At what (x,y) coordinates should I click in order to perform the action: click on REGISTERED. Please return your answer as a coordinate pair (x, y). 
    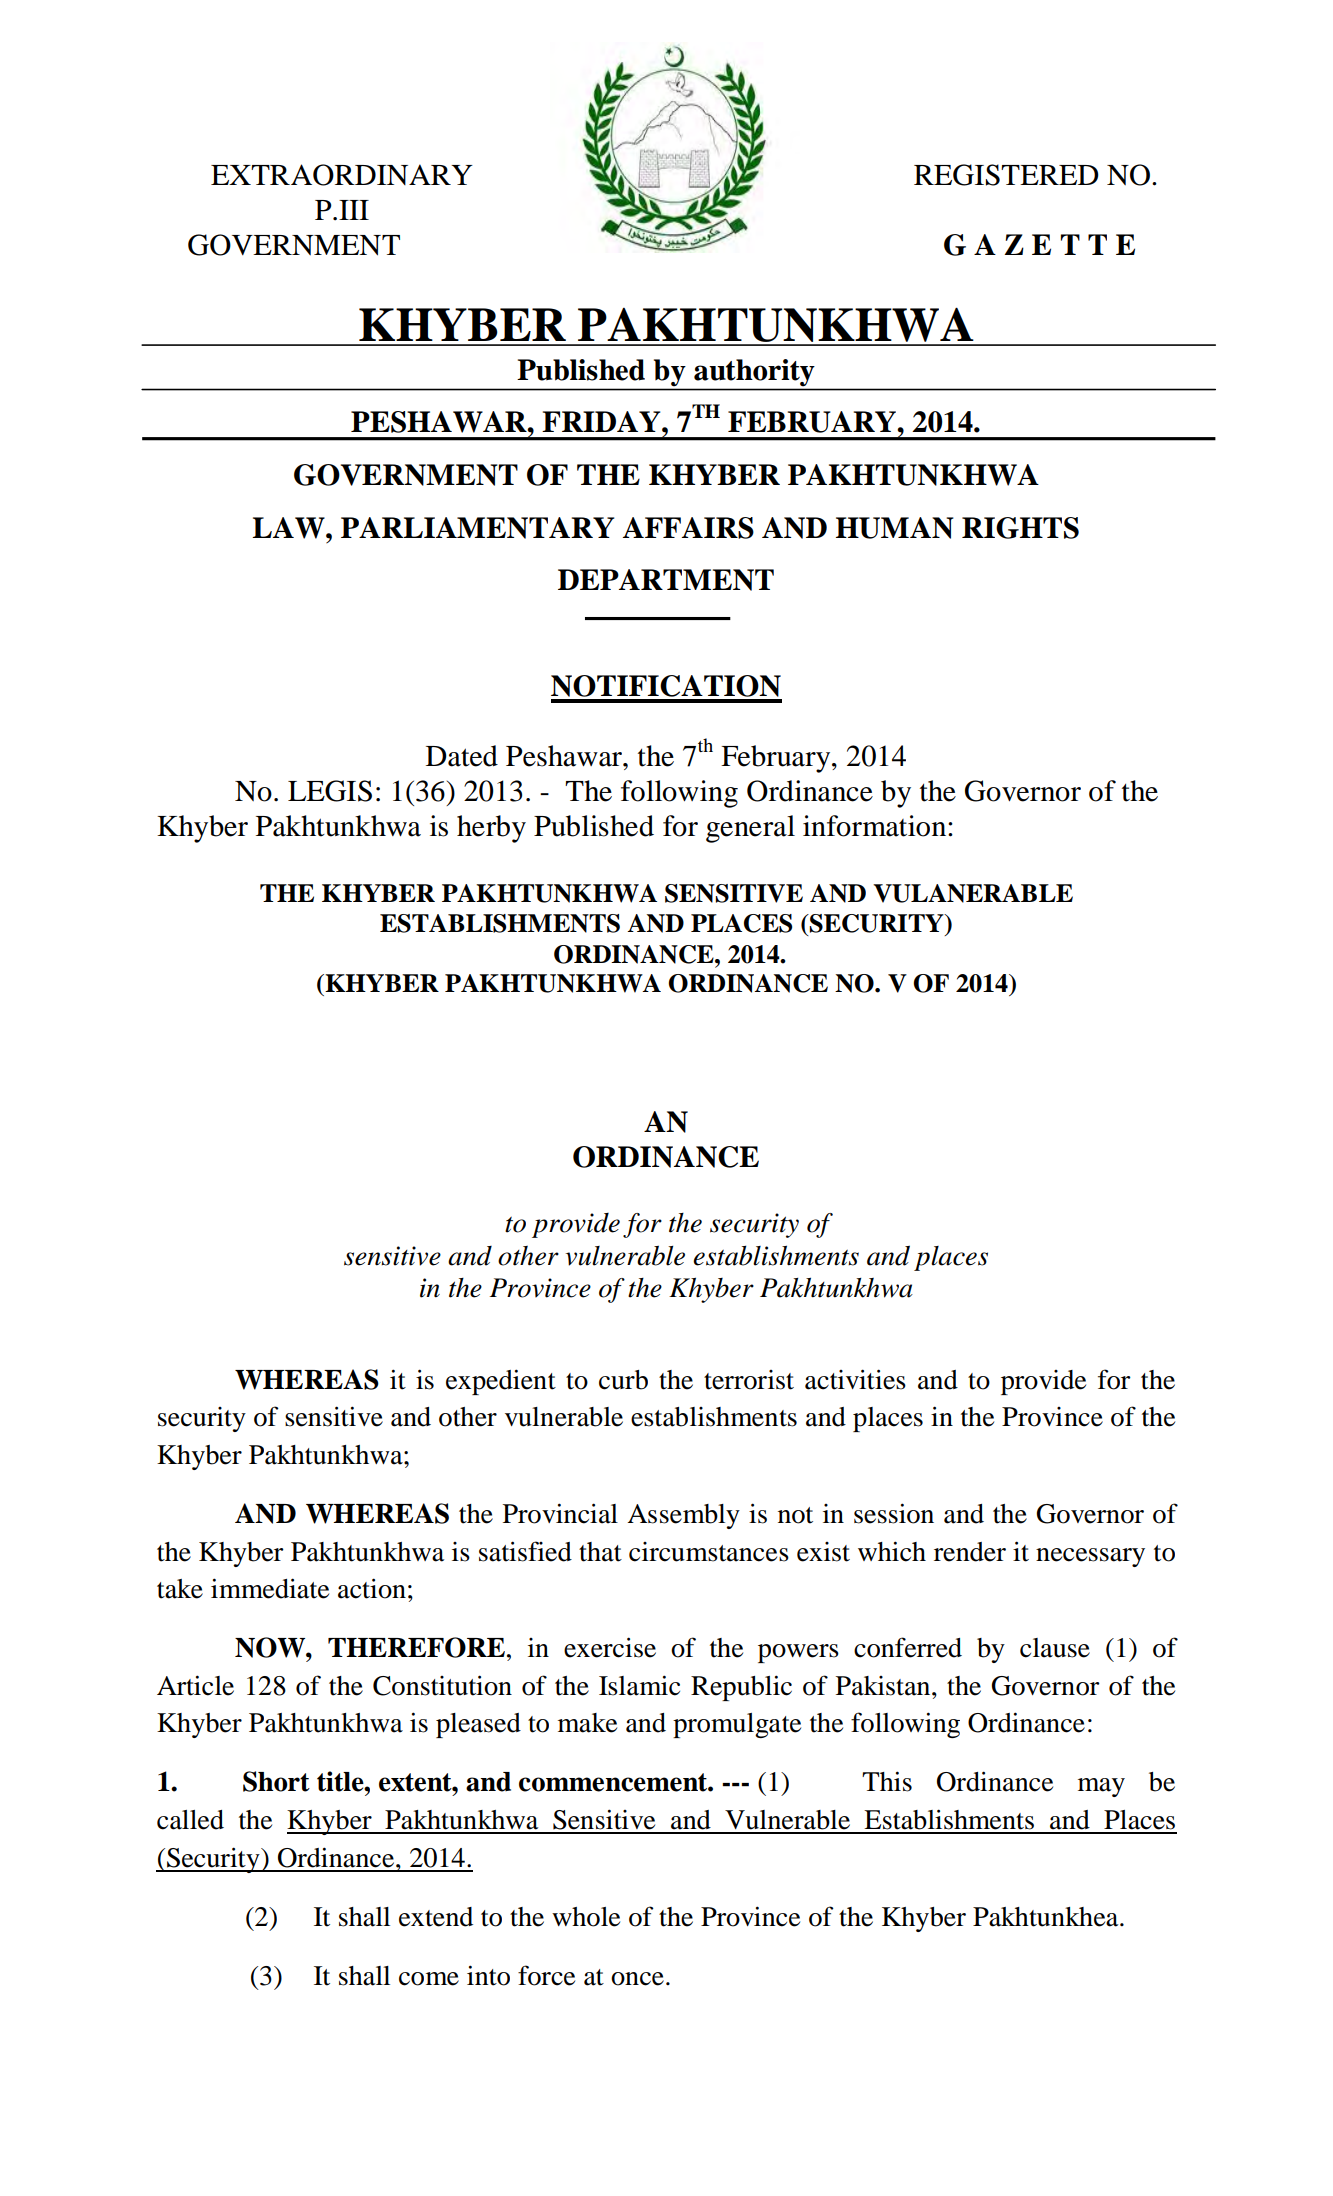
    Looking at the image, I should click on (1006, 175).
